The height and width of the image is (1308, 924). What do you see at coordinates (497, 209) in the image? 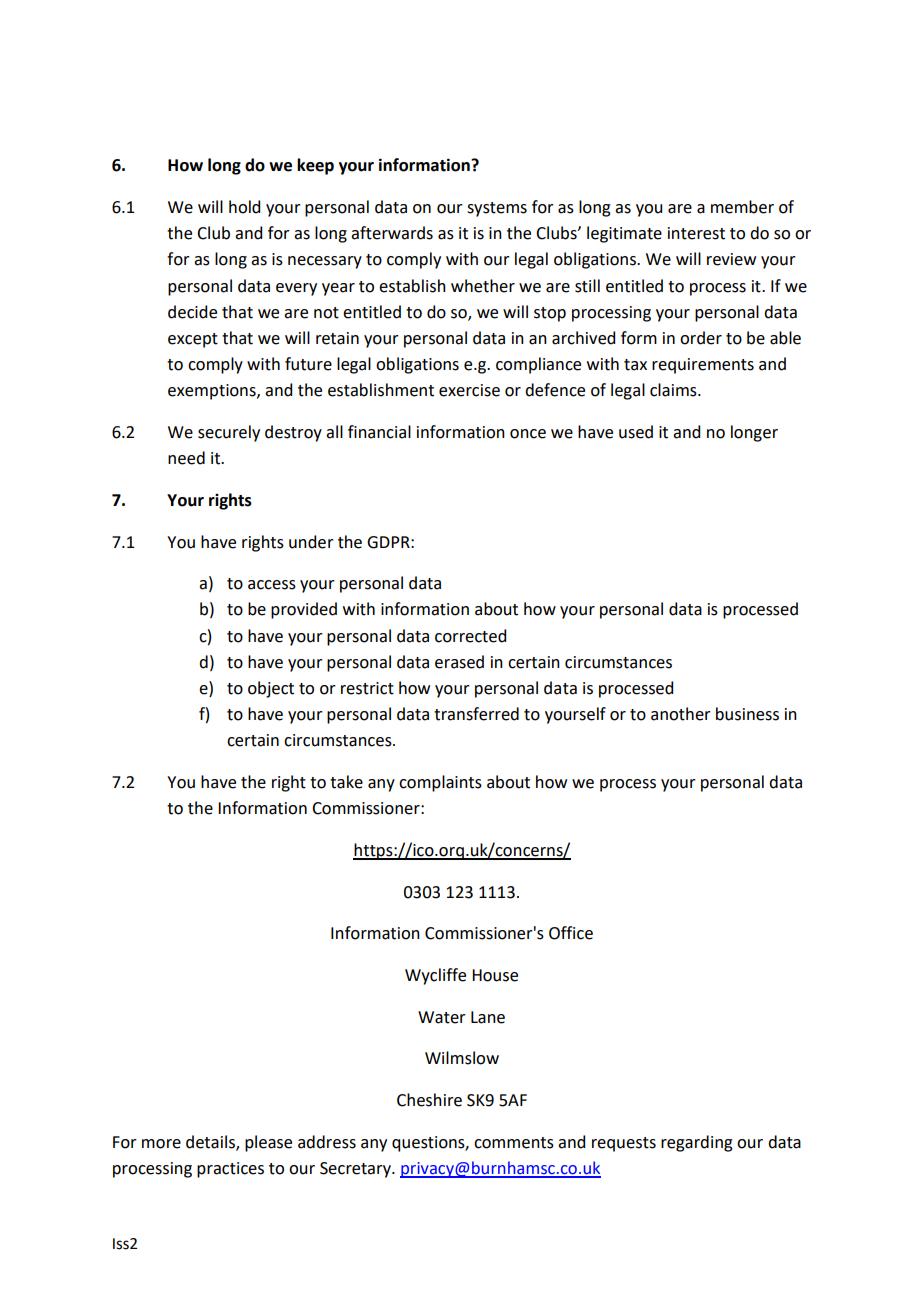
I see `systems` at bounding box center [497, 209].
